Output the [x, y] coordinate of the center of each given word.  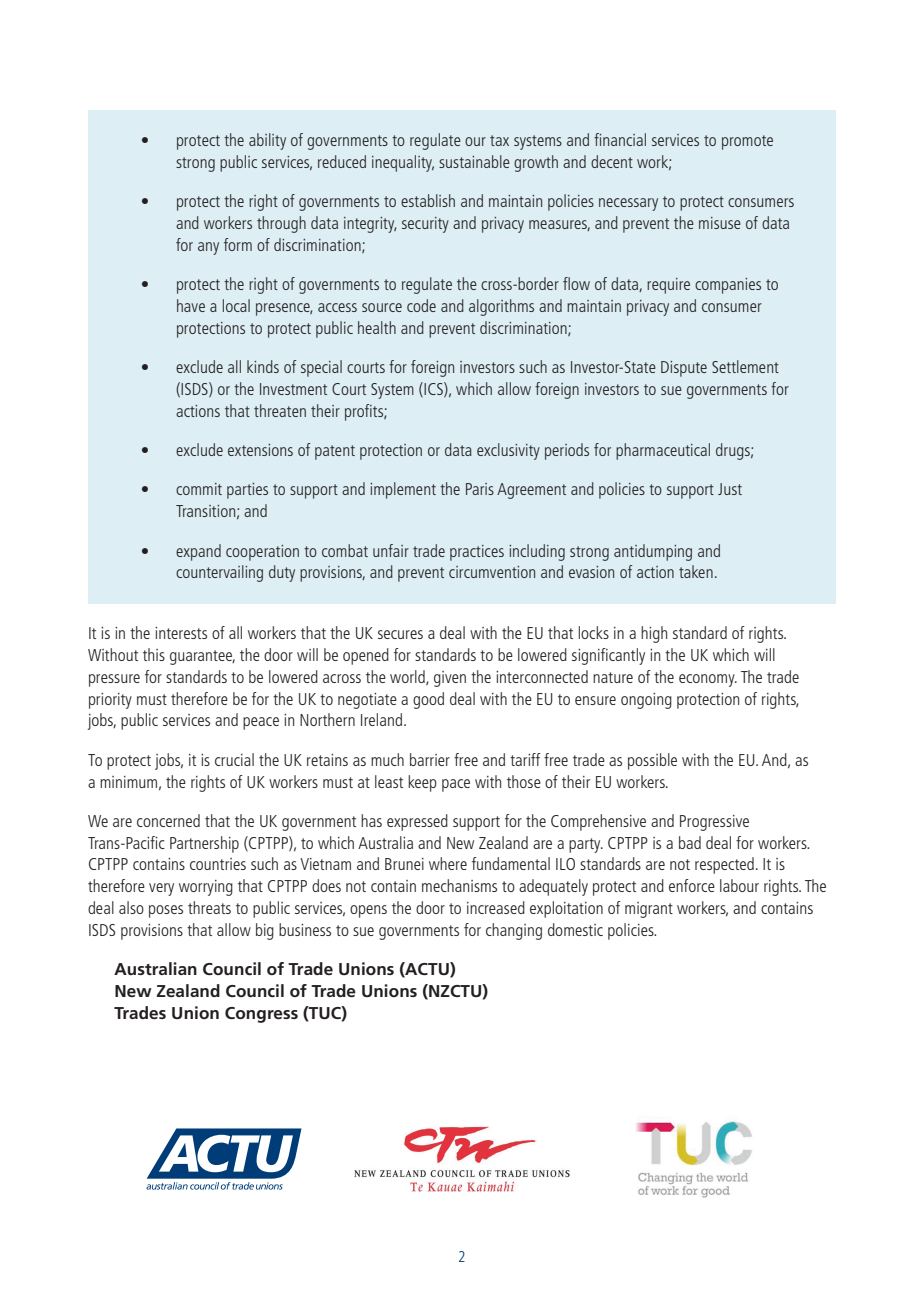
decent [612, 161]
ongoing [646, 701]
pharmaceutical [663, 451]
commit [199, 489]
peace [261, 723]
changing [514, 931]
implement [403, 490]
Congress [261, 1015]
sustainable [474, 161]
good [428, 700]
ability [267, 141]
